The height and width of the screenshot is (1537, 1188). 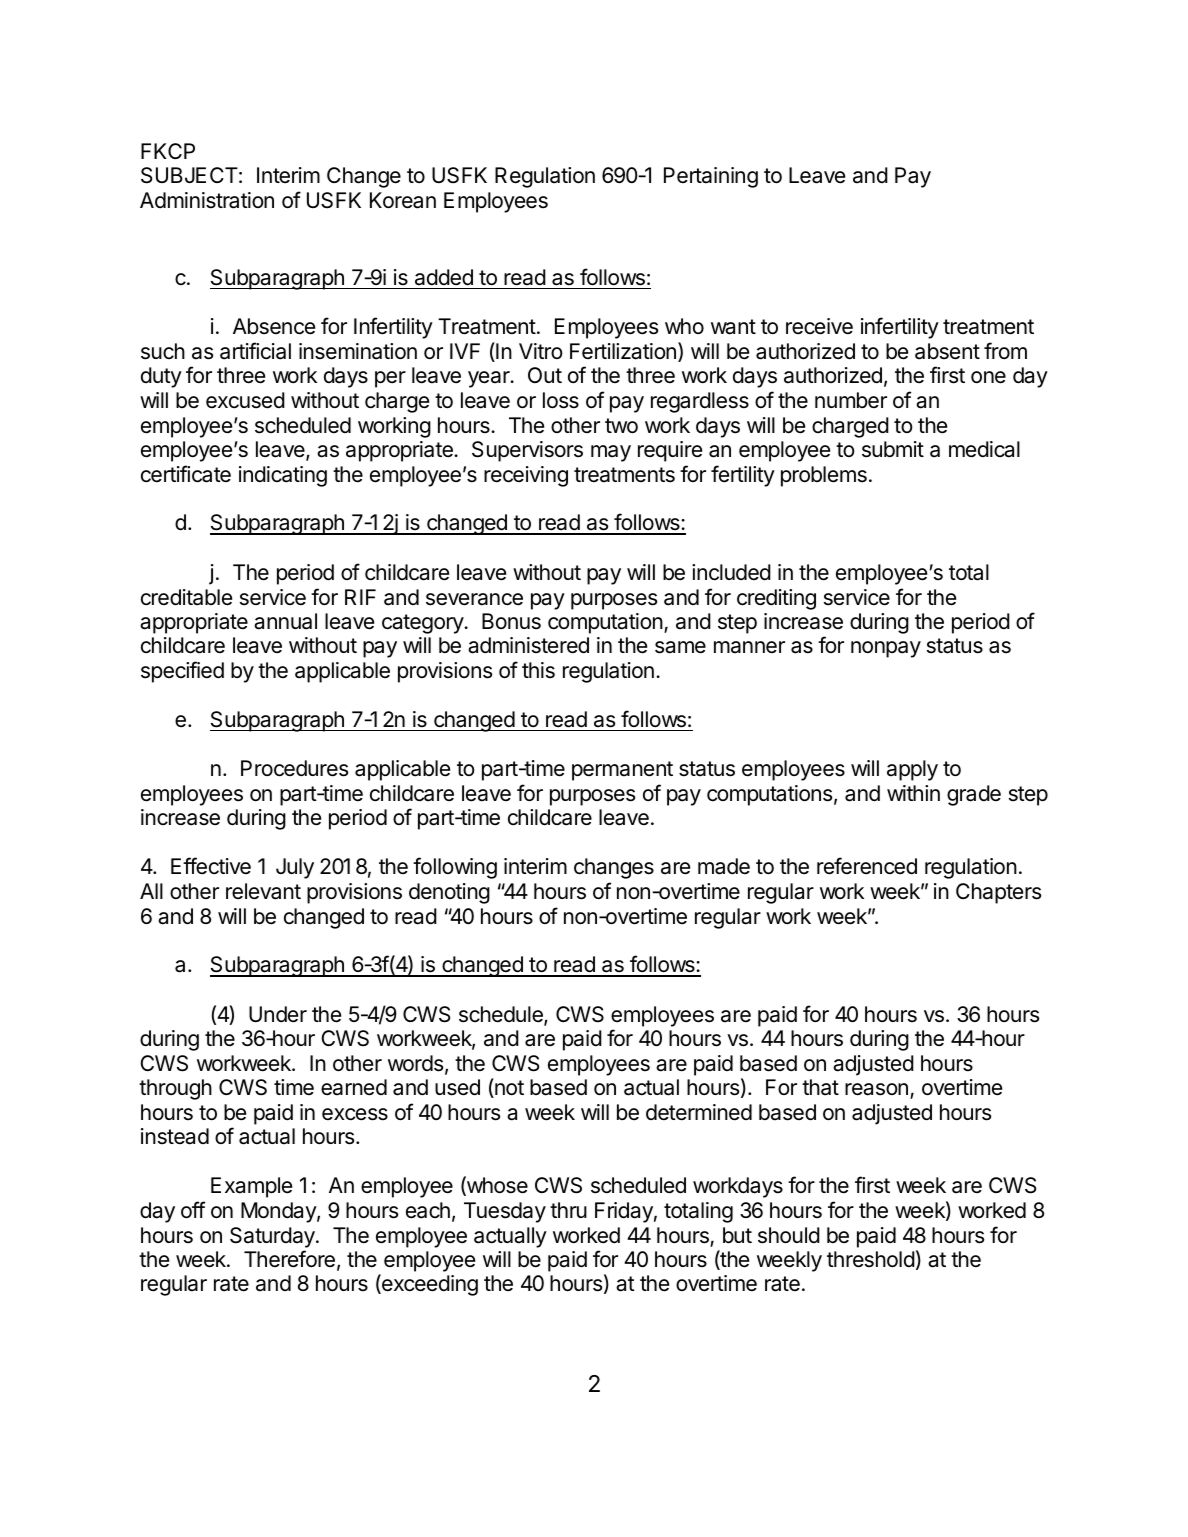 I want to click on thru, so click(x=568, y=1210).
